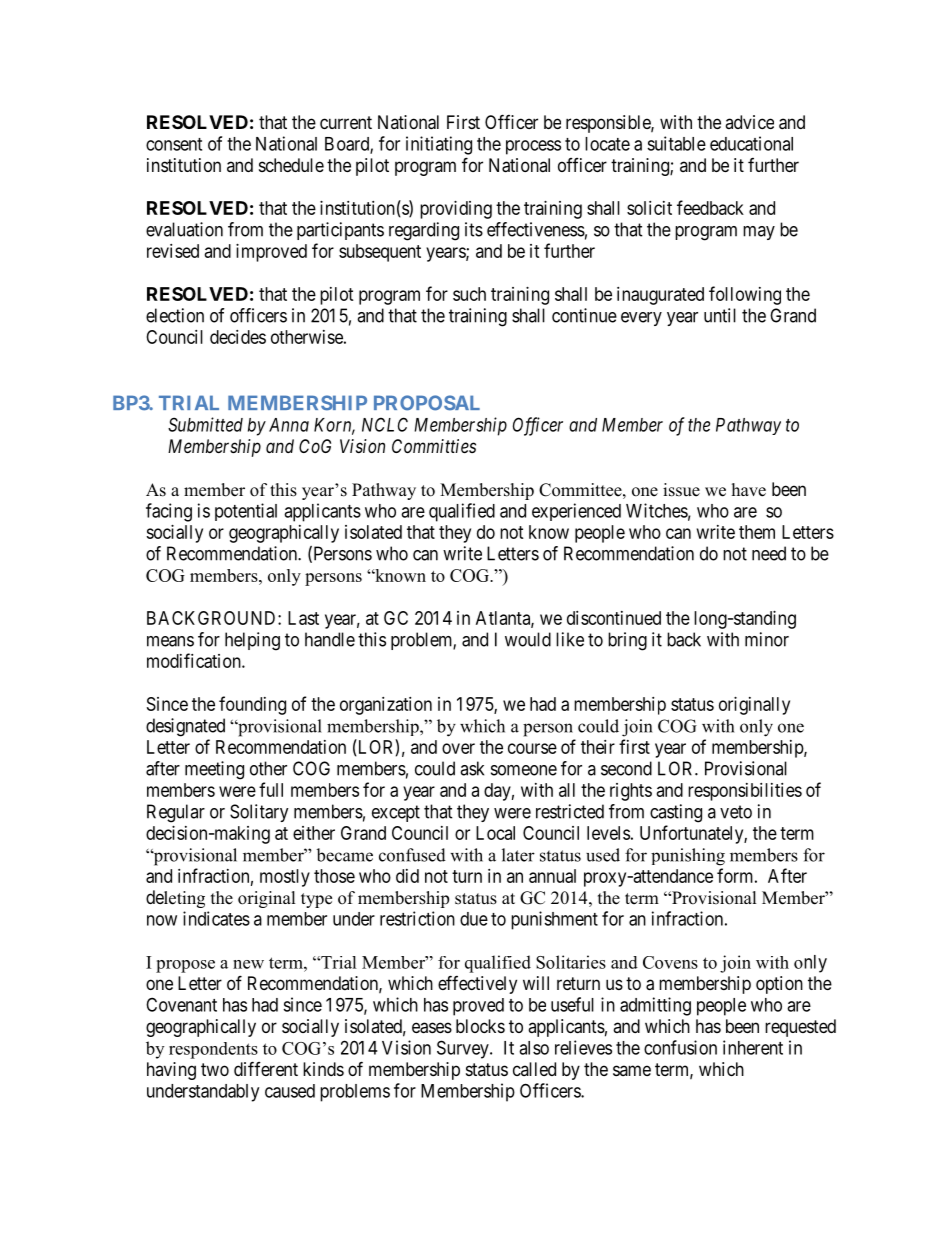 The height and width of the screenshot is (1233, 952). I want to click on PROPOSAL, so click(427, 403).
